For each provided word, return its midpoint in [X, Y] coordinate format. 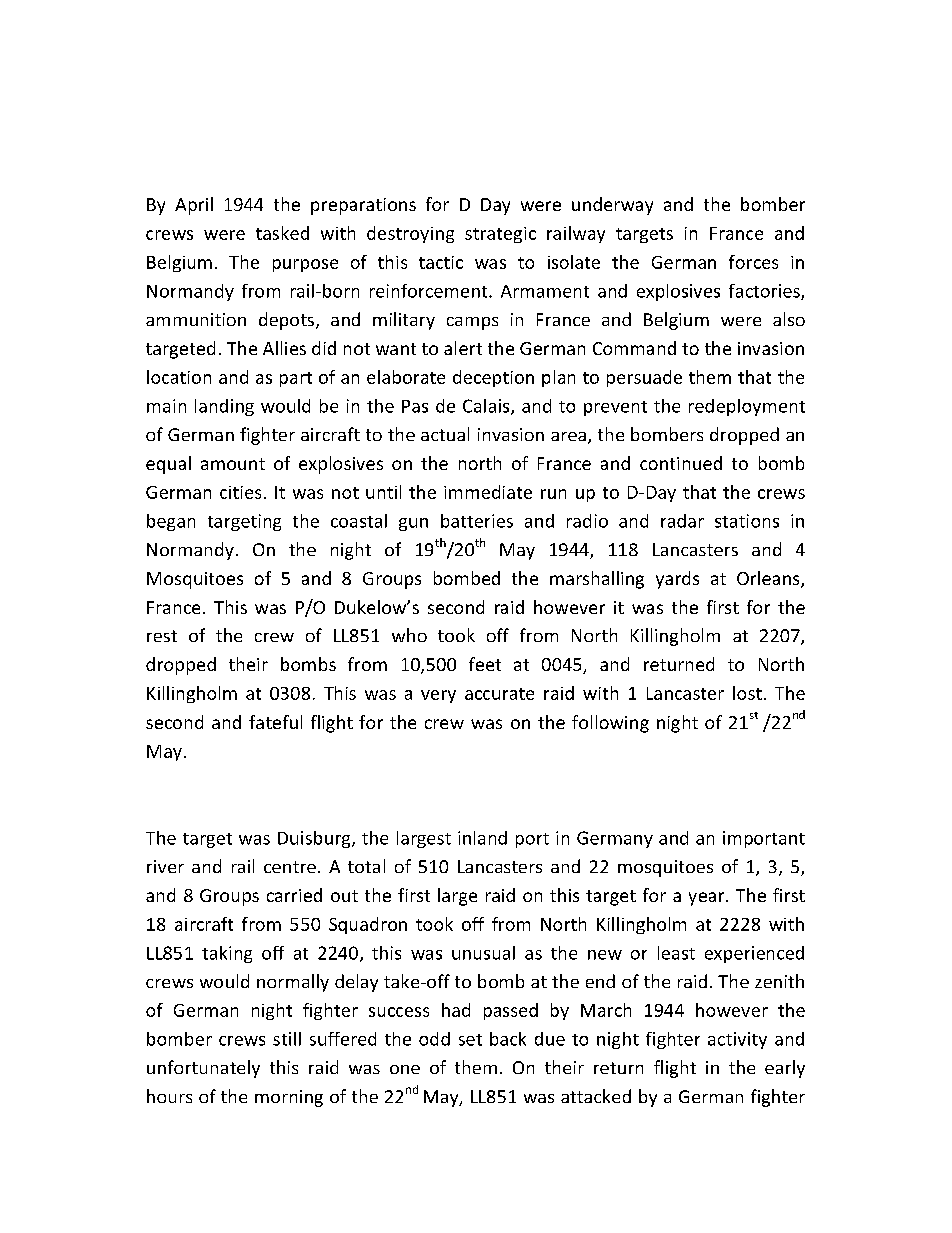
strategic [500, 235]
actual [445, 434]
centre [290, 867]
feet [485, 664]
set [470, 1040]
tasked [282, 233]
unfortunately [203, 1069]
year [708, 899]
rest [162, 636]
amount [233, 464]
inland [482, 838]
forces [753, 262]
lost [747, 693]
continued [681, 463]
